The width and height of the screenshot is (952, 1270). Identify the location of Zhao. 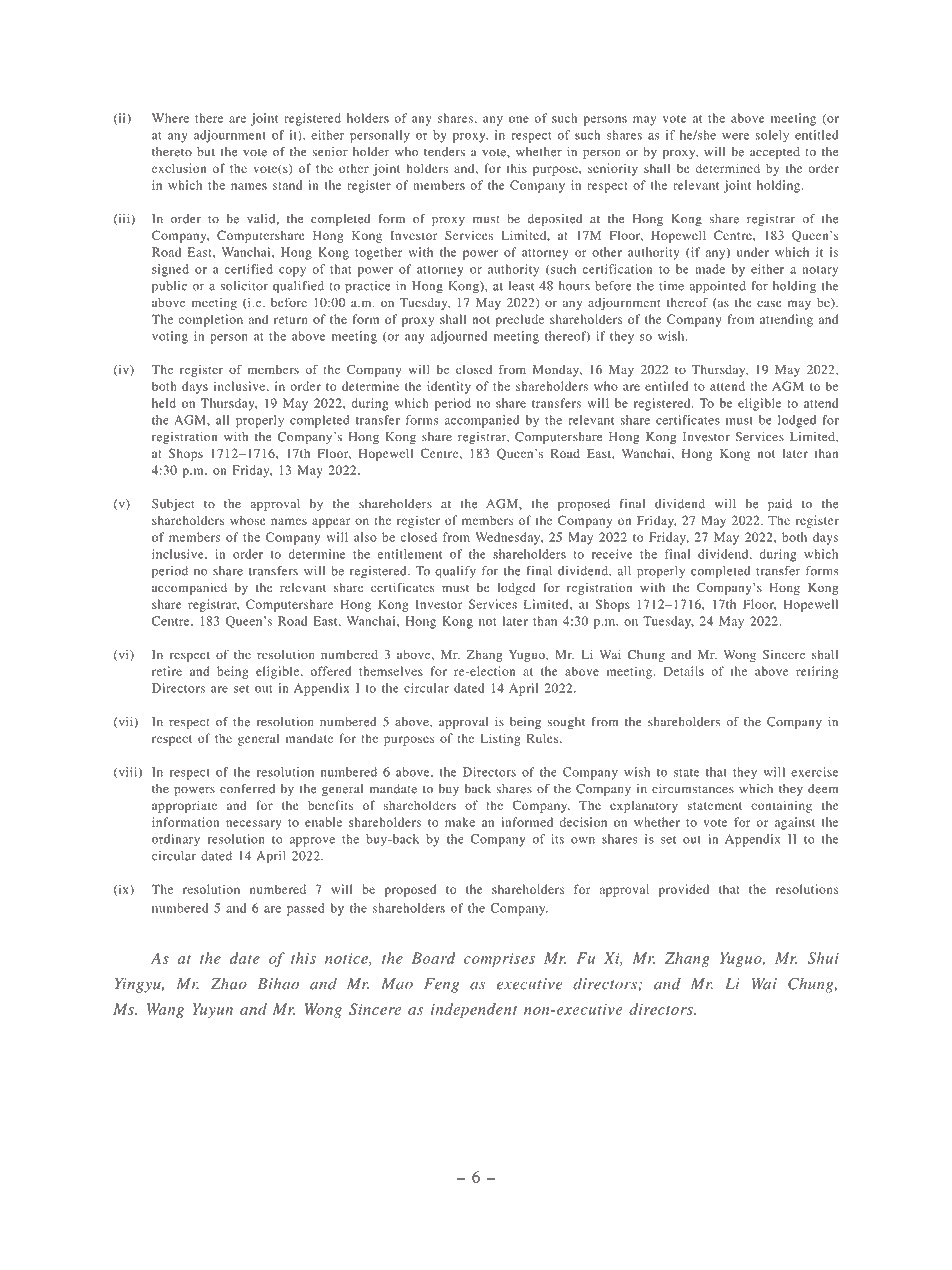
(229, 983).
